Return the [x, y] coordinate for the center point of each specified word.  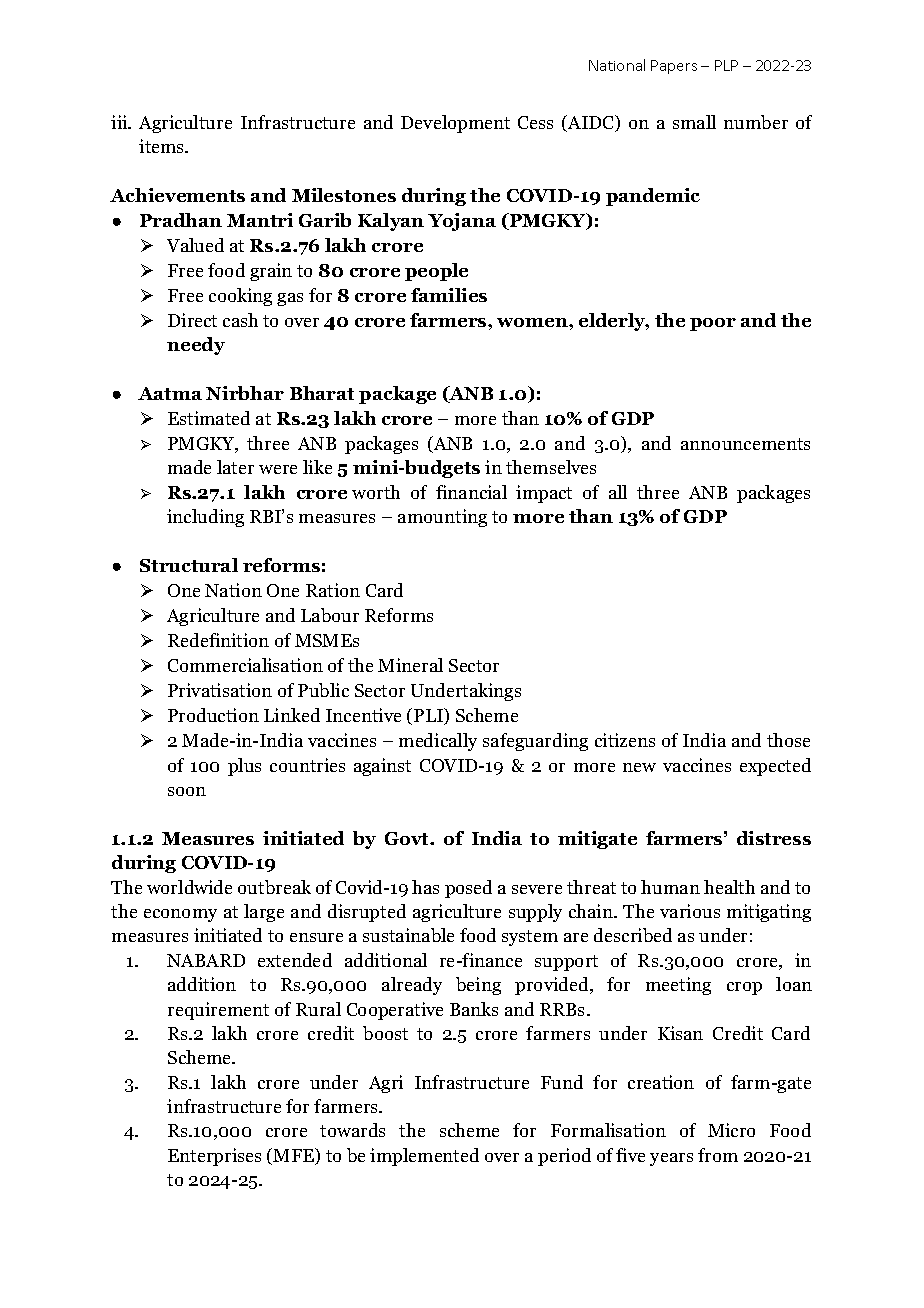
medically [438, 742]
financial [471, 492]
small [694, 122]
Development [455, 124]
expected [775, 767]
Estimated [209, 418]
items [163, 146]
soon [187, 791]
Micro [731, 1130]
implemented [424, 1157]
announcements [745, 444]
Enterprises [214, 1157]
